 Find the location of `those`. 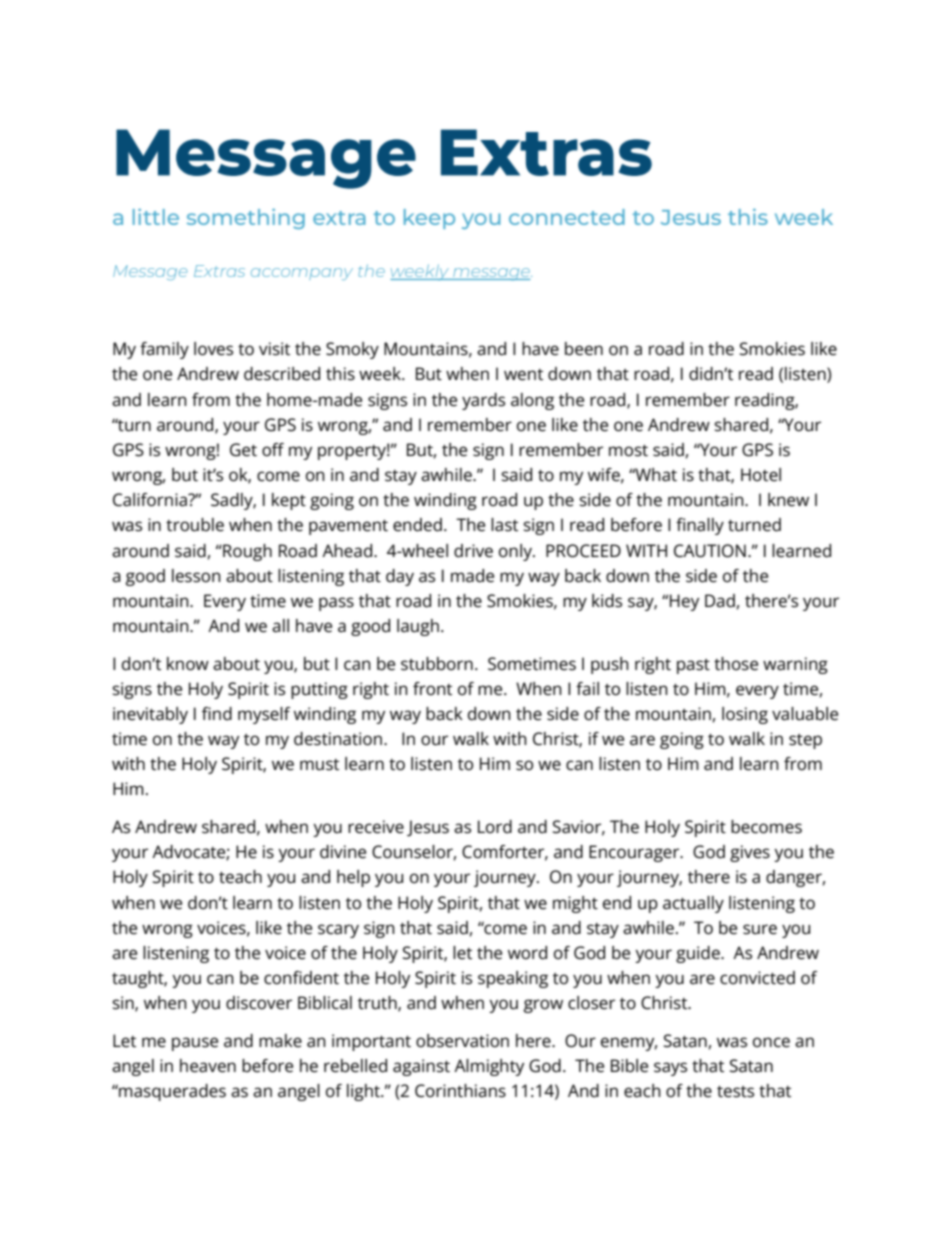

those is located at coordinates (736, 664).
